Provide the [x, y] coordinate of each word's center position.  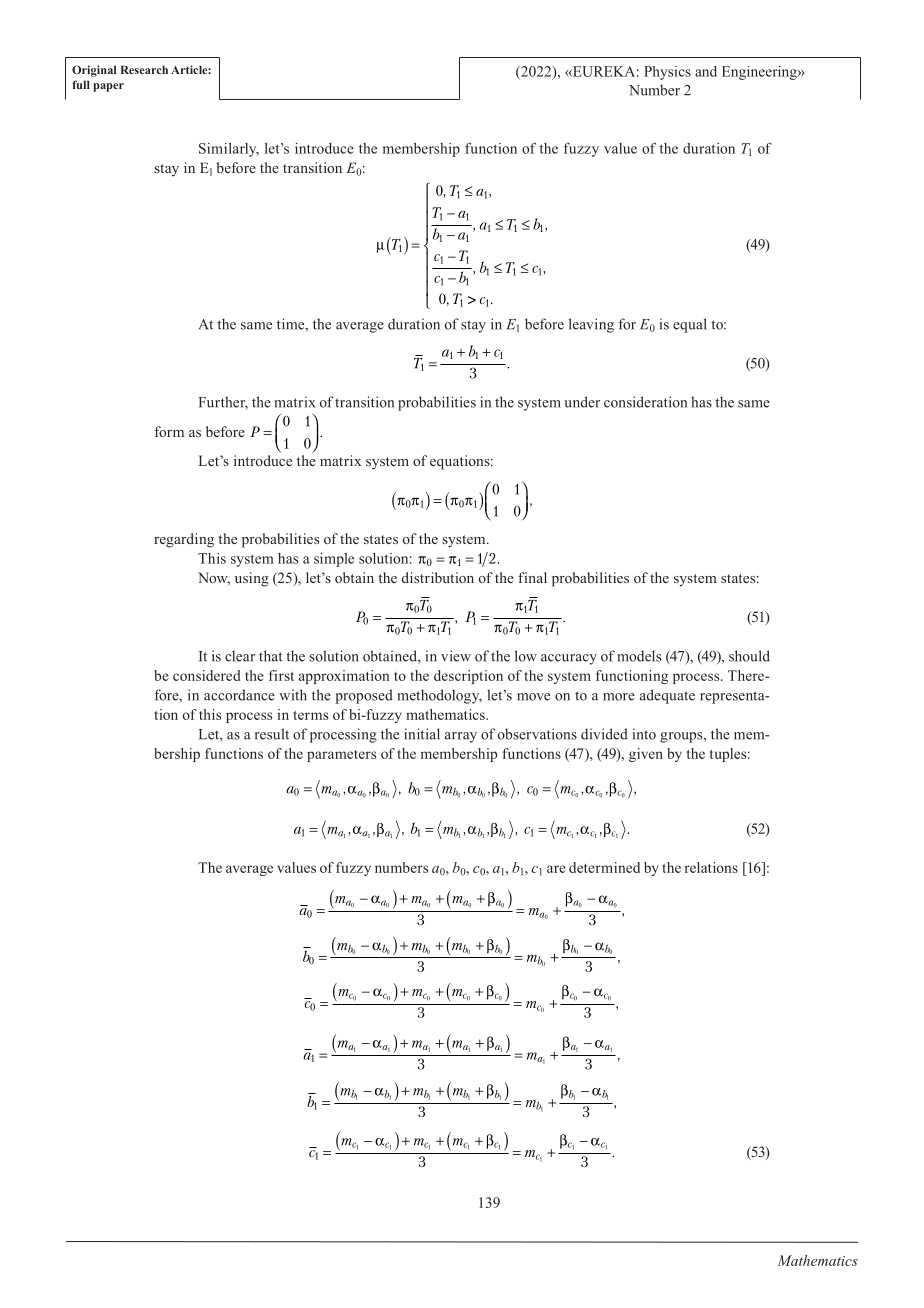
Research [144, 69]
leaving [591, 325]
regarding [184, 540]
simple [334, 560]
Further [223, 403]
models [639, 656]
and [706, 71]
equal [690, 325]
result [272, 734]
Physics [667, 73]
